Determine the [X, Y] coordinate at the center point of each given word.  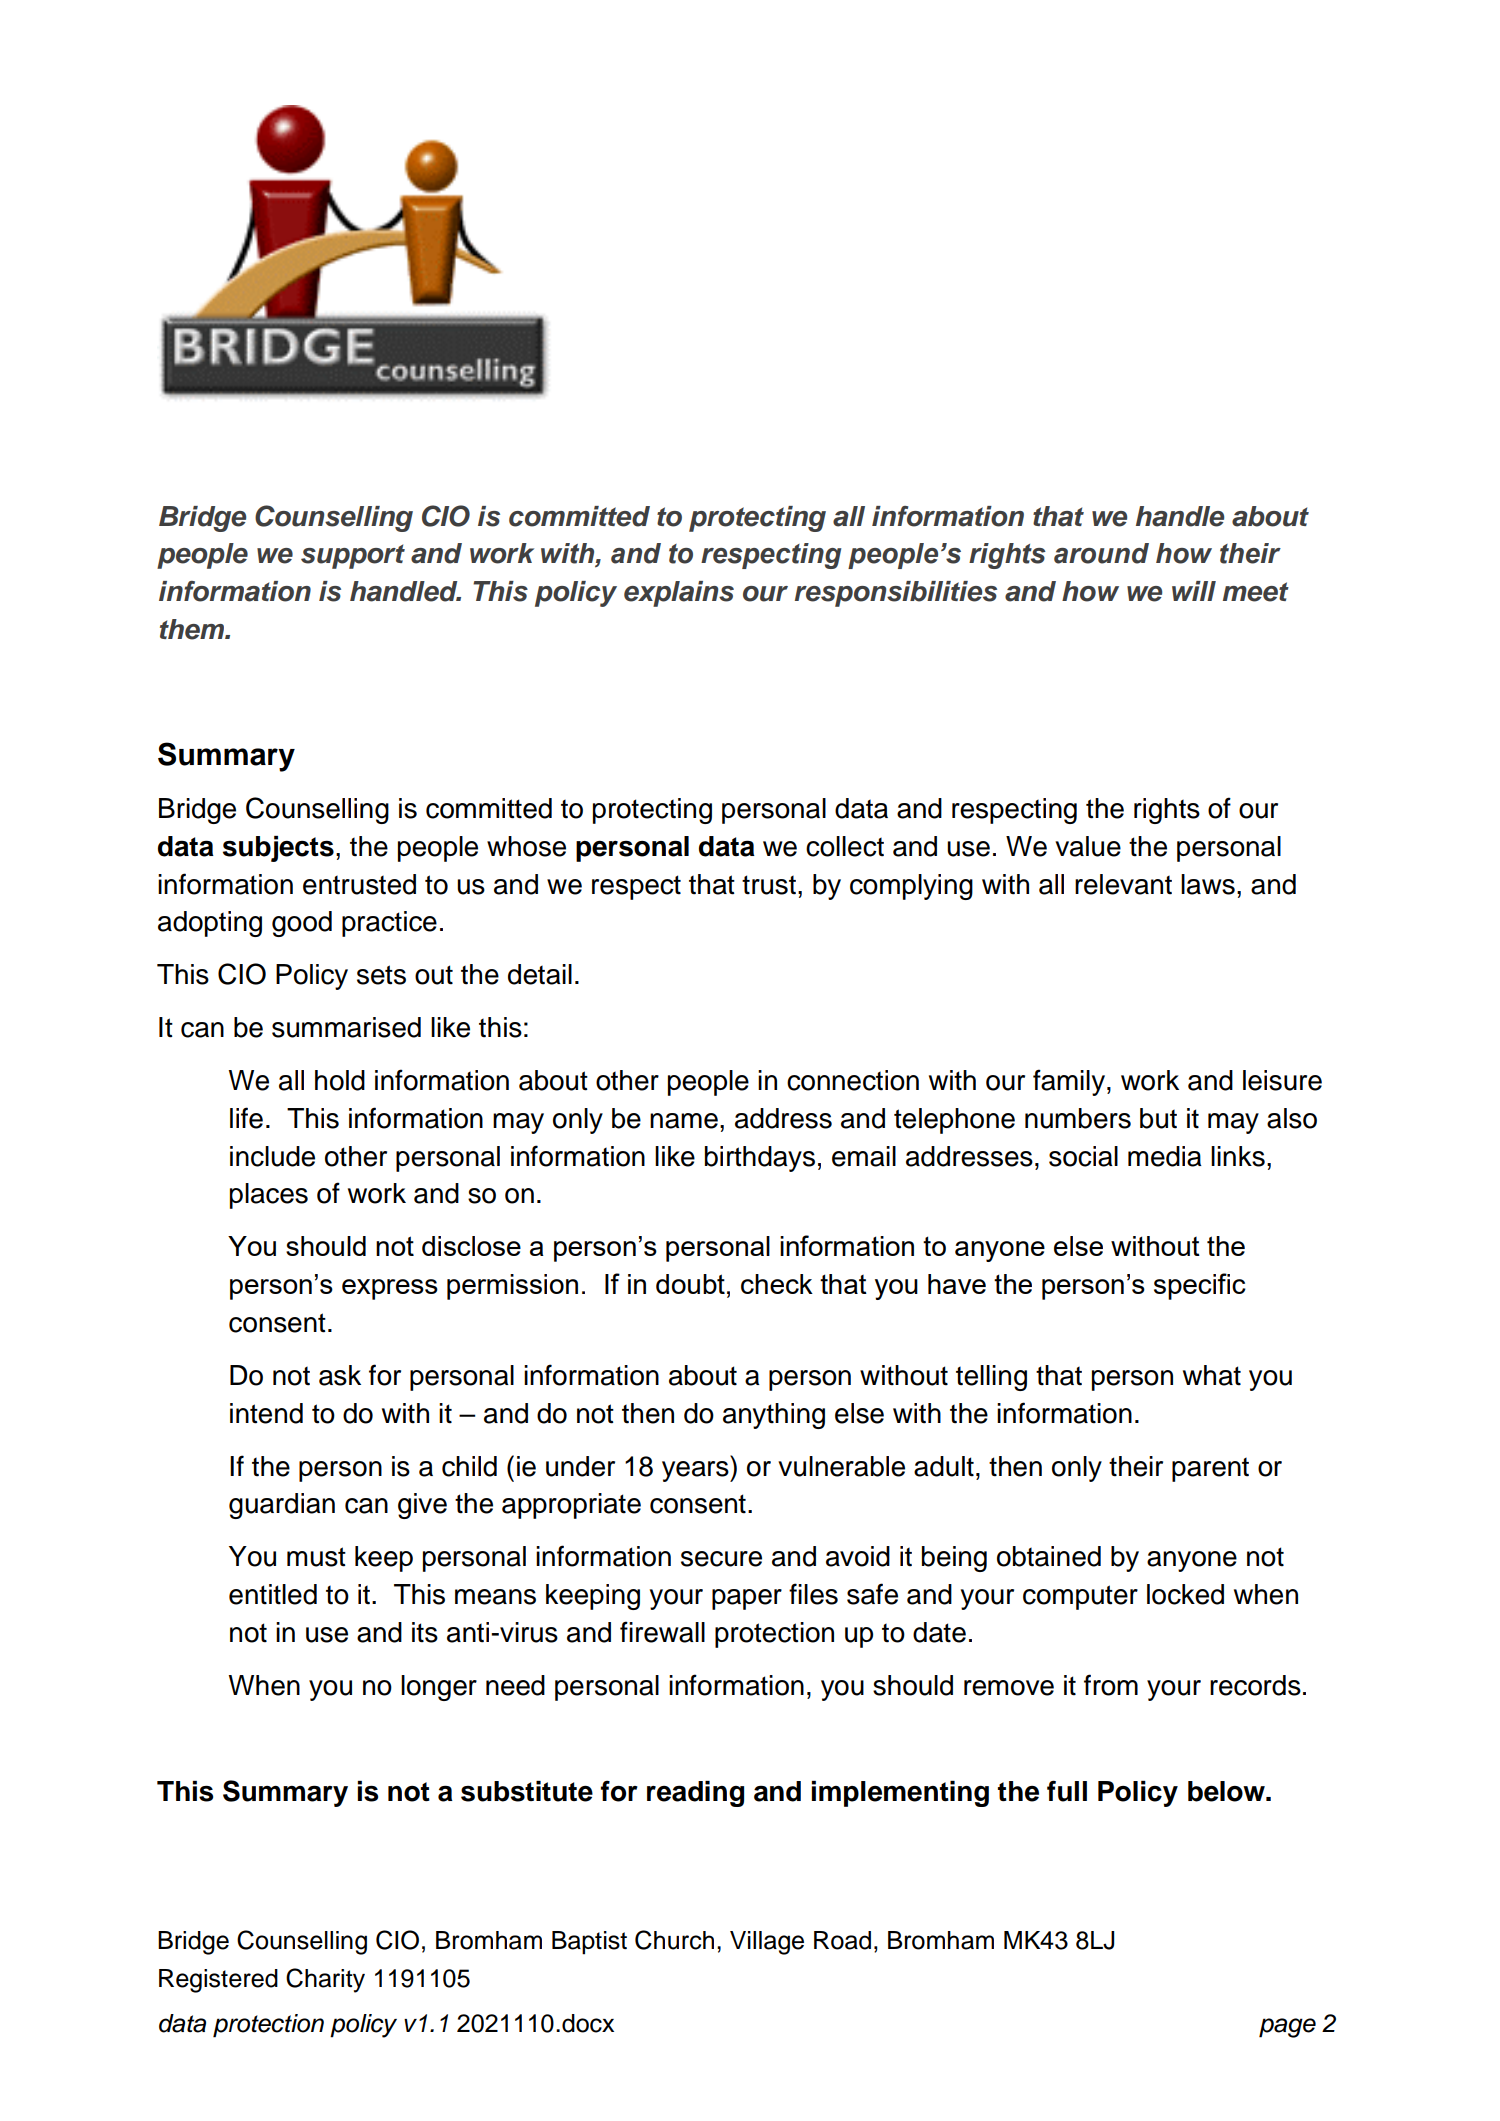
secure [721, 1559]
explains [679, 594]
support [353, 556]
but [1158, 1118]
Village [767, 1943]
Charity [325, 1980]
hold [340, 1080]
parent [1210, 1470]
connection [853, 1080]
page [1287, 2028]
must [316, 1557]
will [1194, 591]
